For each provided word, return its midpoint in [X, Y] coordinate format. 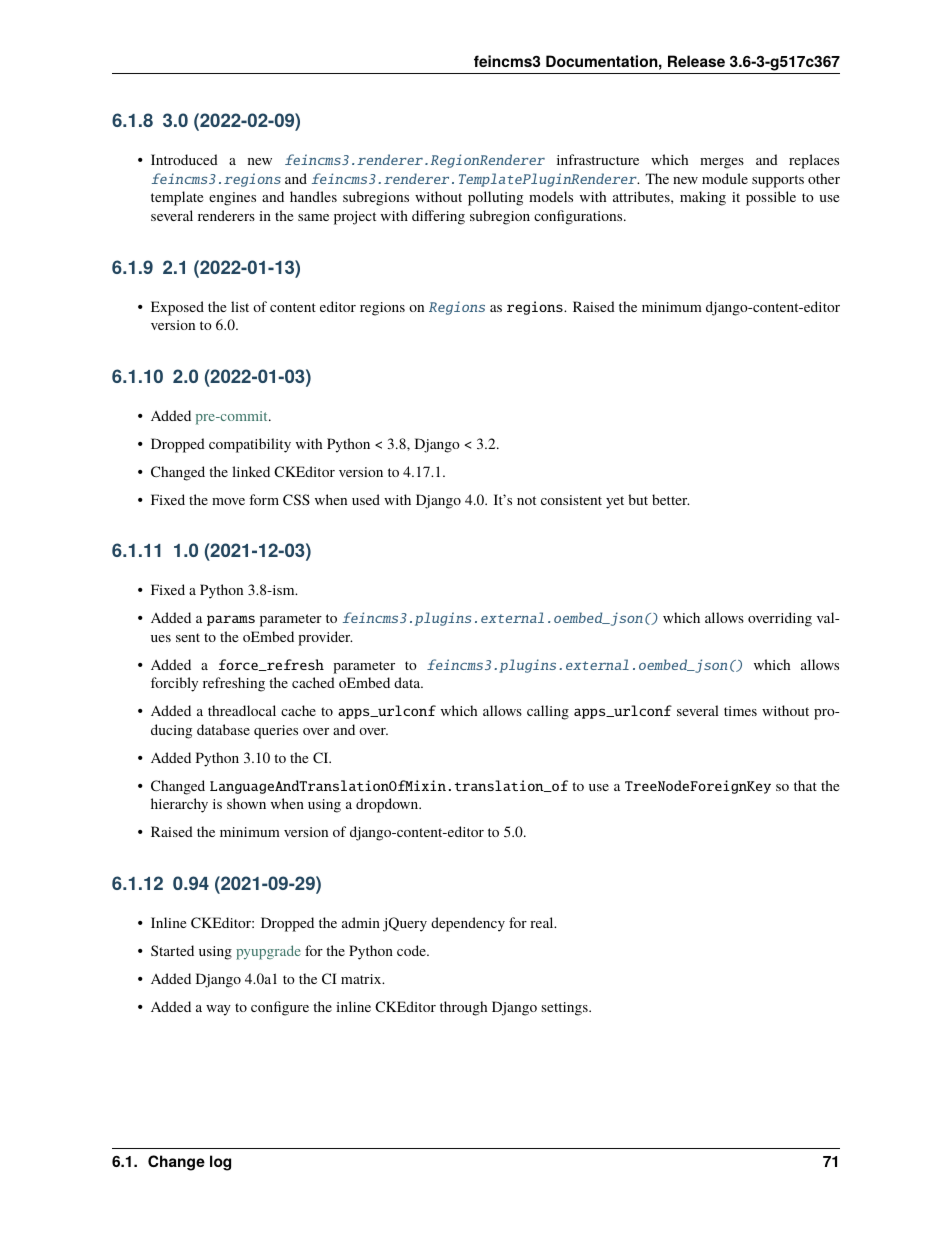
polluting [495, 198]
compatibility [250, 445]
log [220, 1163]
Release [696, 61]
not [526, 500]
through [463, 1008]
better [670, 499]
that [805, 785]
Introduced [184, 159]
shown [246, 803]
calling [548, 712]
